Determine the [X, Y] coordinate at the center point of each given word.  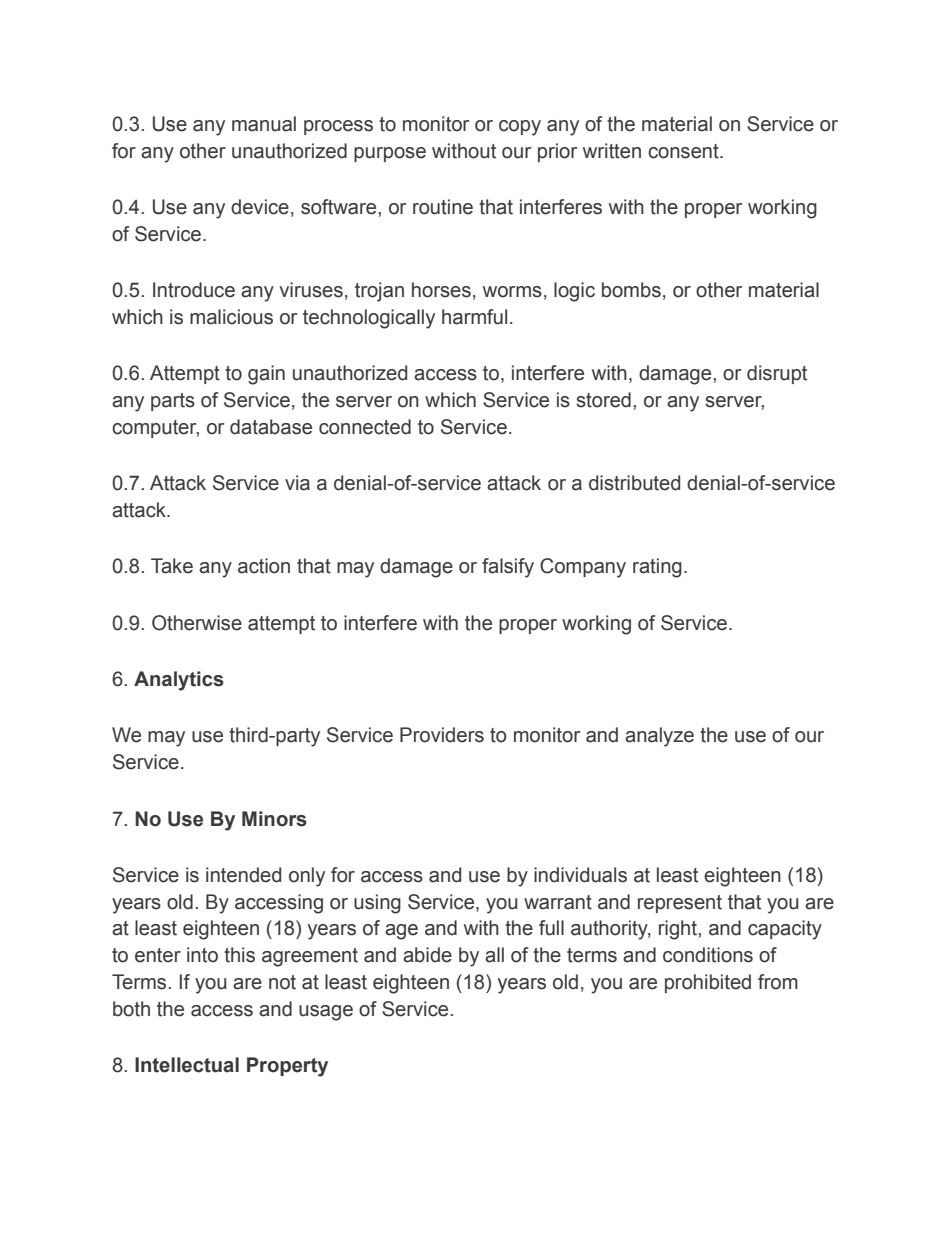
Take [172, 566]
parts [173, 402]
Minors [274, 819]
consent [684, 151]
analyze [659, 737]
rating [657, 568]
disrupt [777, 374]
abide [427, 955]
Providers [442, 735]
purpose [390, 154]
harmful [474, 317]
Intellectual [187, 1065]
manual [264, 124]
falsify [508, 568]
